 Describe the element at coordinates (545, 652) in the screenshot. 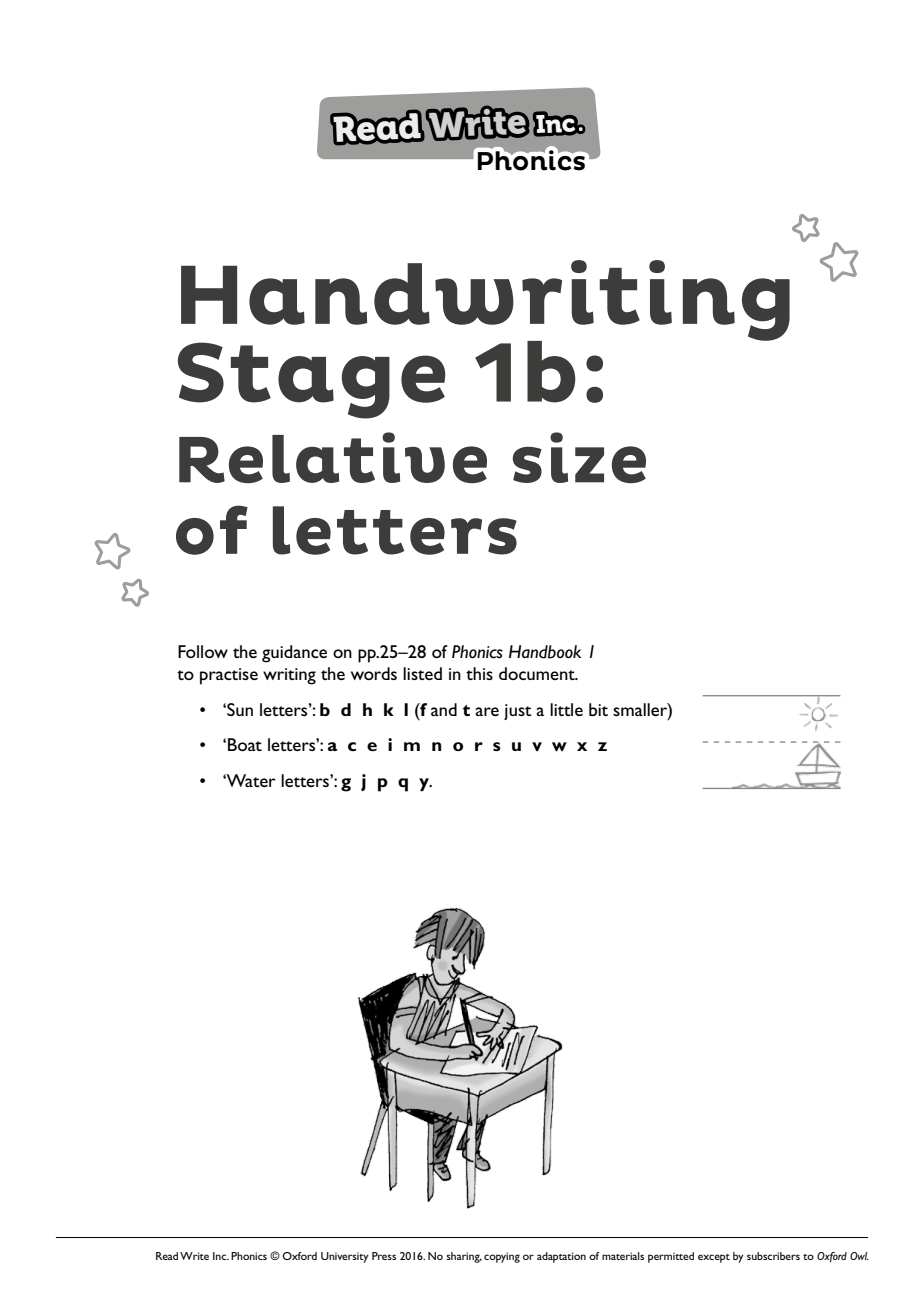

I see `Handbook` at that location.
